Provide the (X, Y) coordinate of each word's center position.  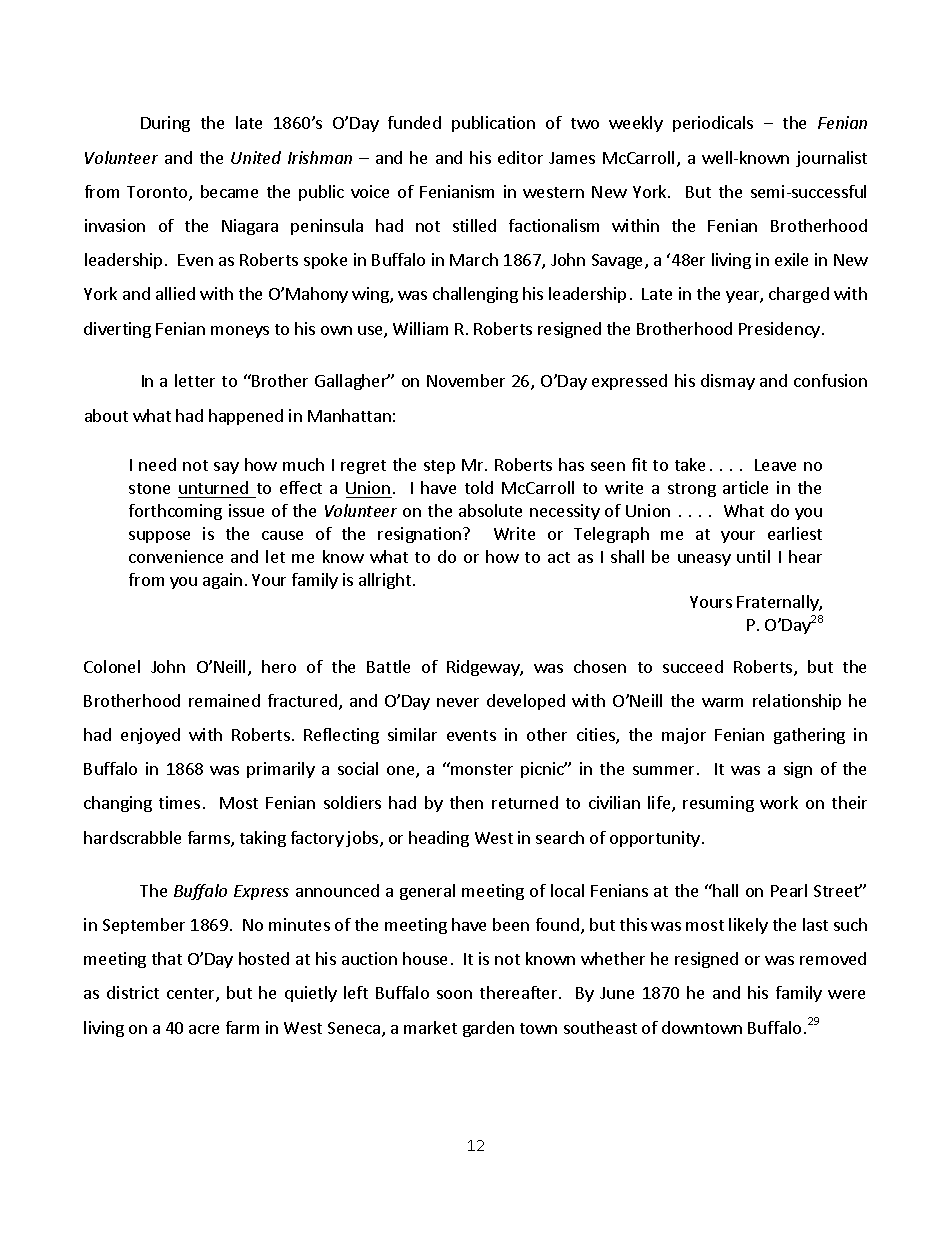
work (779, 802)
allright (385, 581)
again (222, 581)
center (192, 995)
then (466, 802)
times (179, 802)
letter (195, 380)
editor (520, 157)
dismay (728, 382)
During (165, 124)
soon (454, 994)
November (466, 380)
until (753, 556)
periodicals (713, 124)
